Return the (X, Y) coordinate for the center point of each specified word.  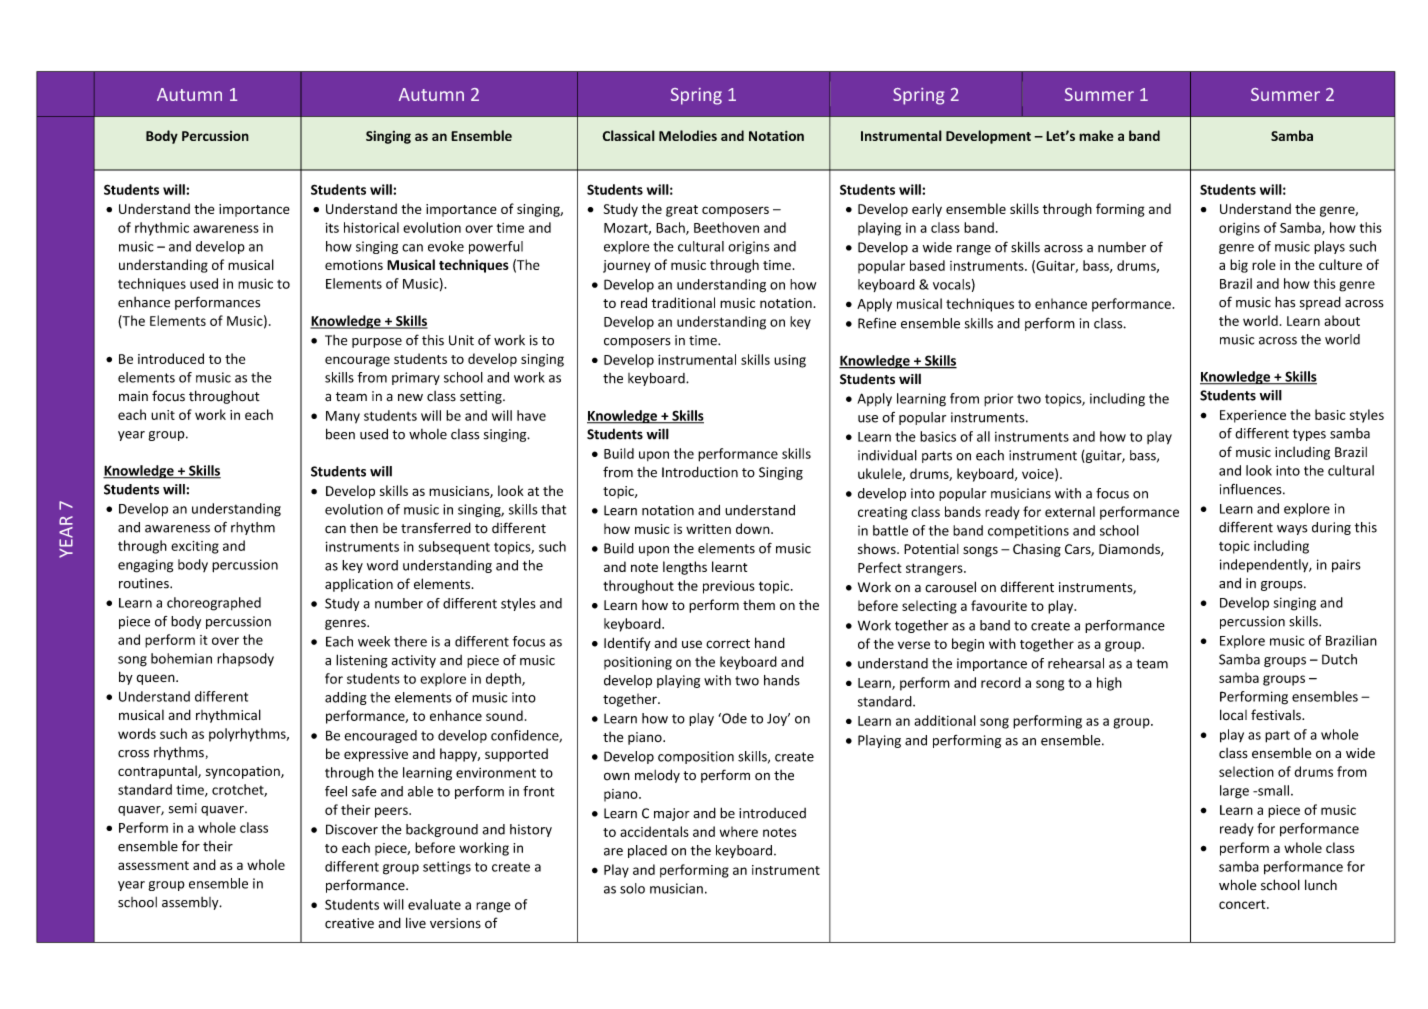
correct (728, 644)
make (1096, 135)
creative (349, 923)
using (790, 361)
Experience (1253, 416)
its (332, 227)
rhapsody (245, 659)
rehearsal (1076, 663)
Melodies (688, 135)
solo (632, 888)
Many (343, 417)
